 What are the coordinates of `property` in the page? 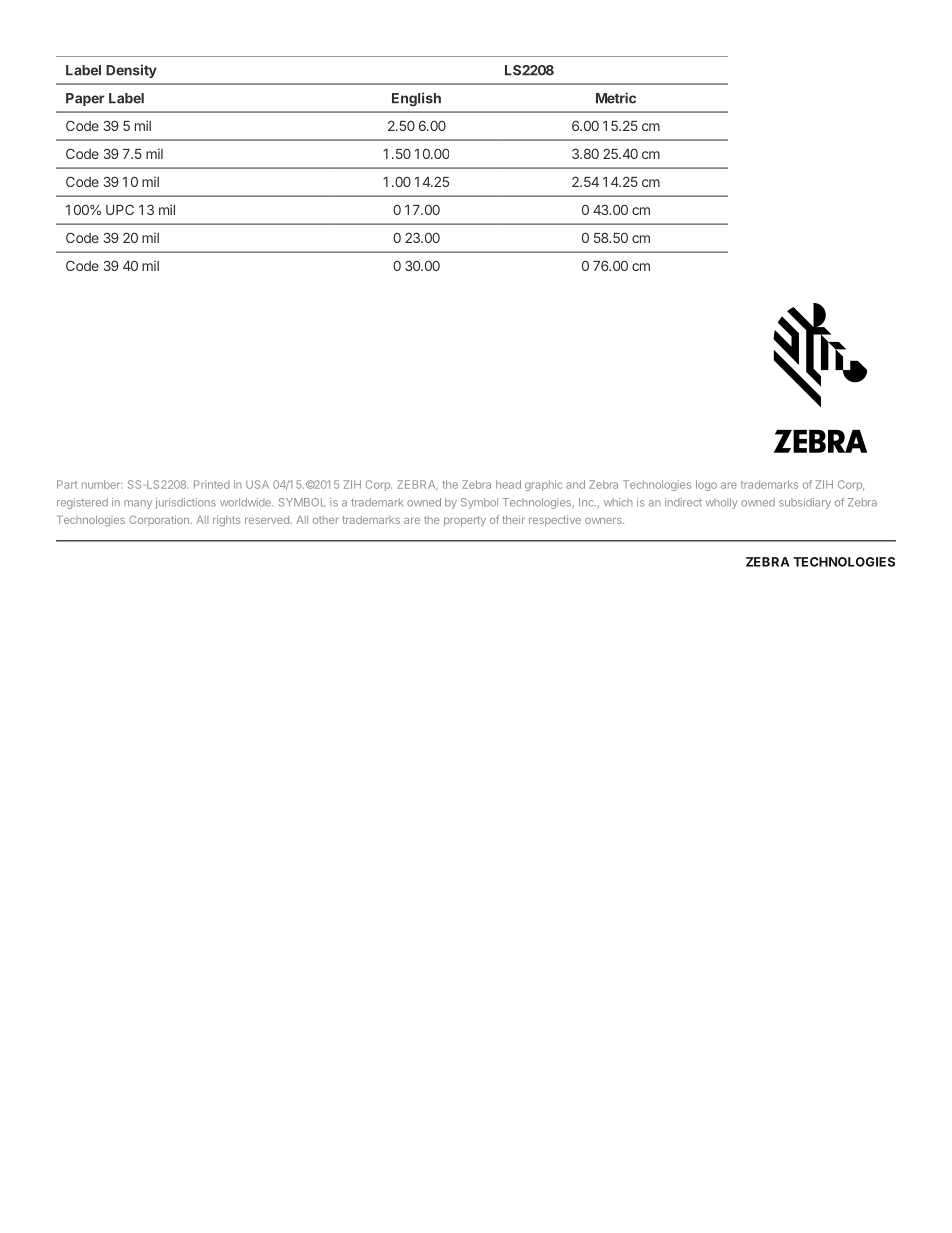 It's located at (465, 521).
